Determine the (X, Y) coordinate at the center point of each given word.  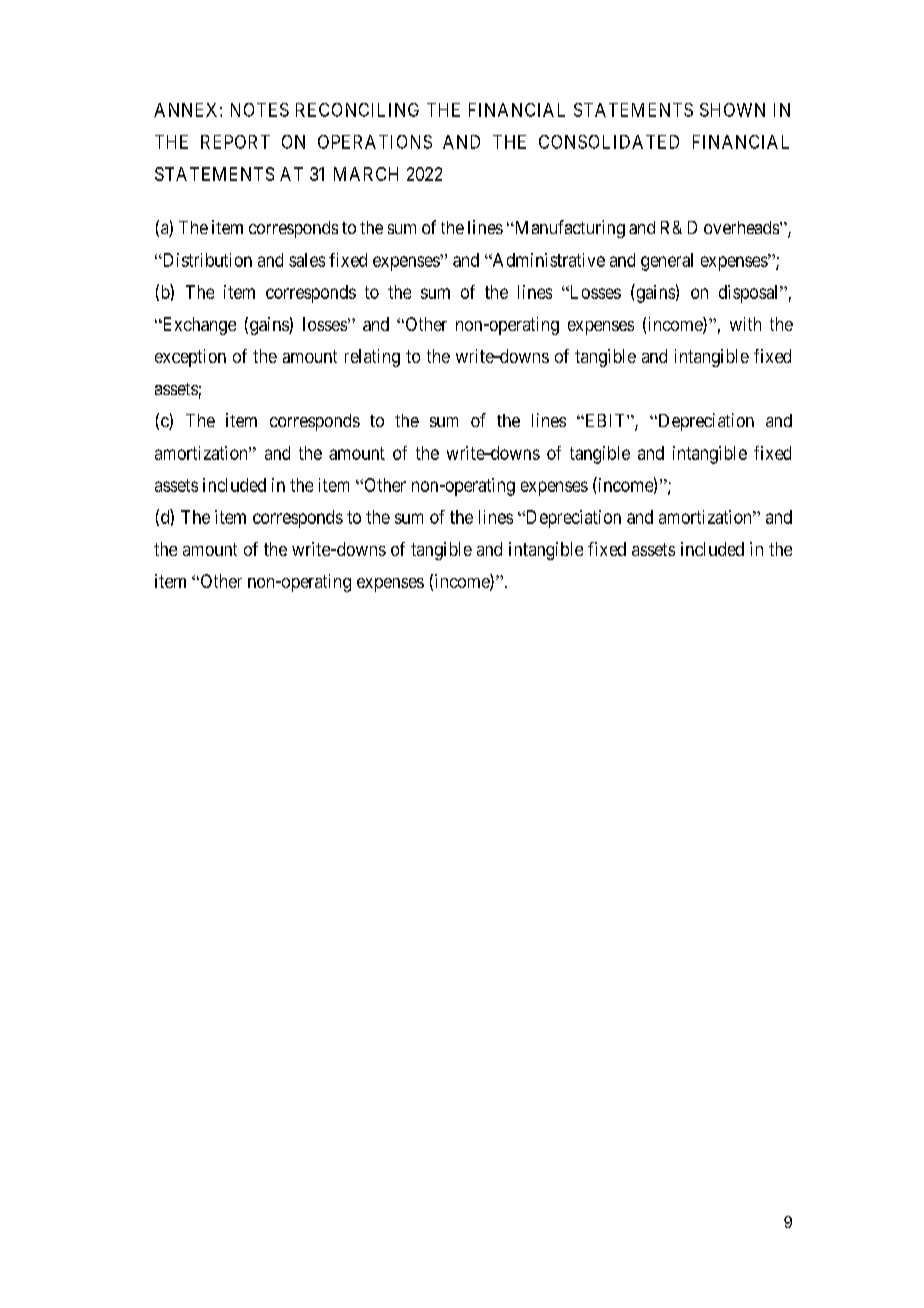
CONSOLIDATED (609, 142)
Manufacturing (568, 229)
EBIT (605, 420)
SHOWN (732, 110)
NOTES (260, 110)
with (745, 324)
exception (190, 358)
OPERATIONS (375, 142)
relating (372, 358)
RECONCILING (357, 110)
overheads (741, 227)
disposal (750, 294)
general (667, 262)
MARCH (366, 174)
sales (307, 260)
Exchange (198, 326)
